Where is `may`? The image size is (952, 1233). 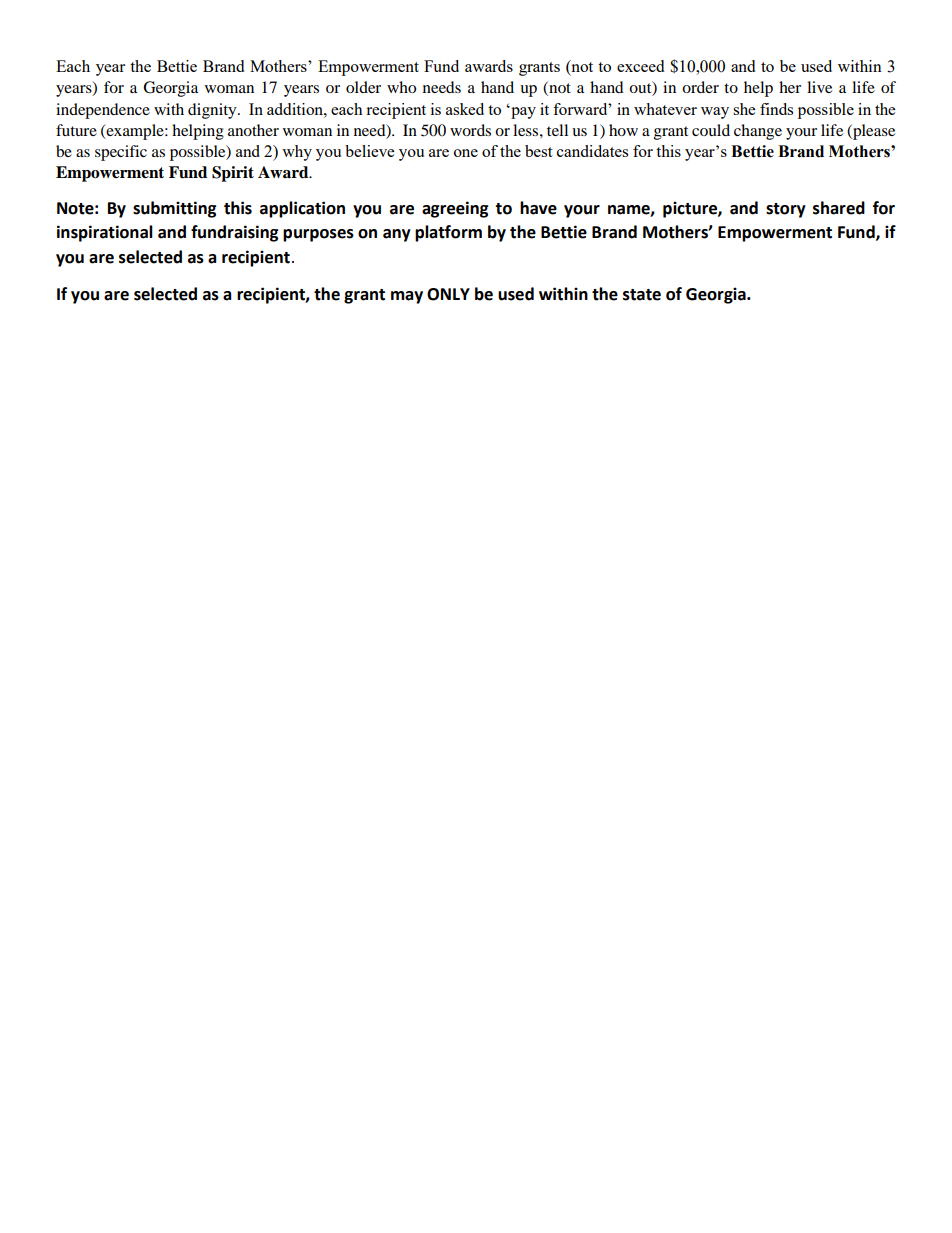
may is located at coordinates (407, 297).
